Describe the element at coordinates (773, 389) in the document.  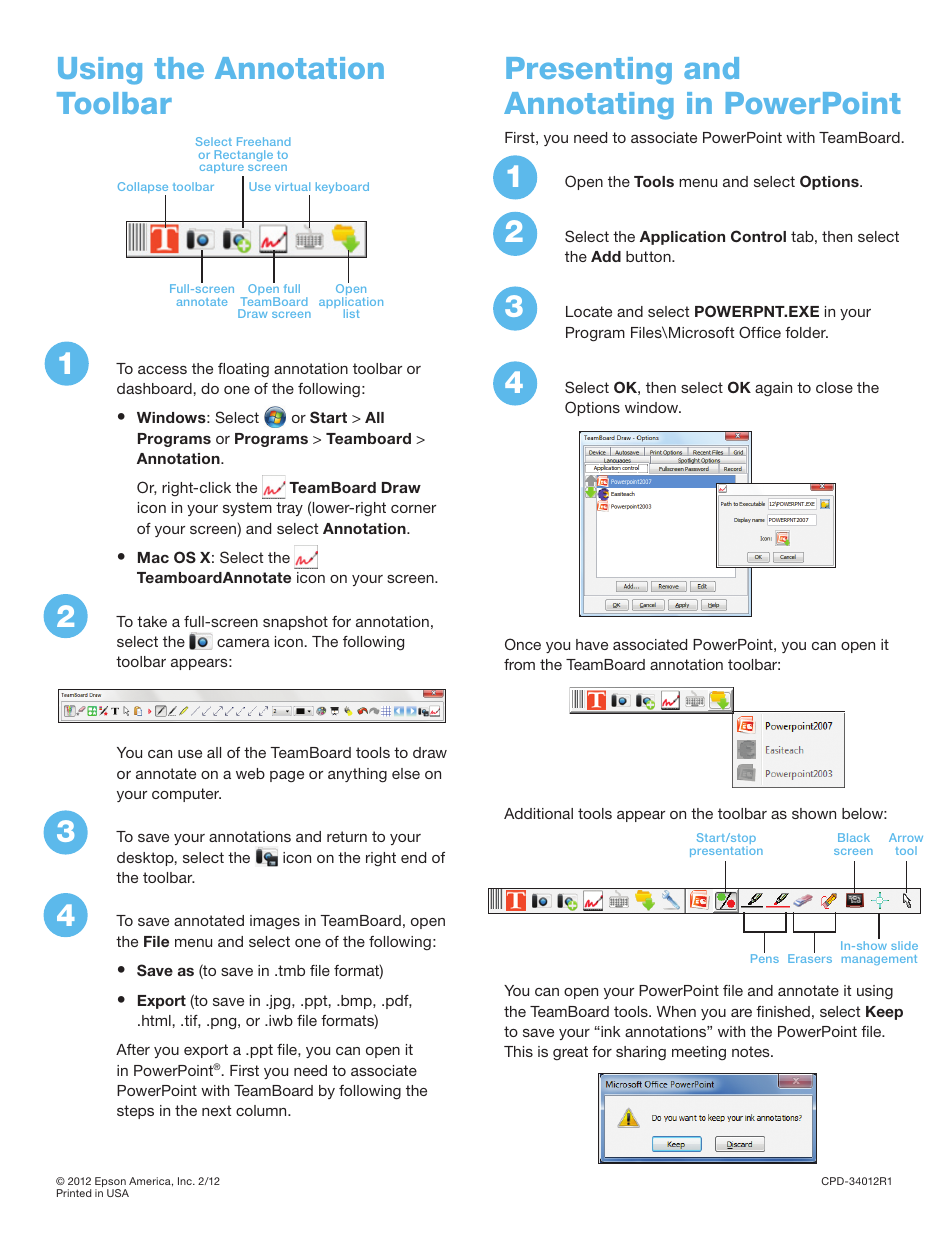
I see `again` at that location.
